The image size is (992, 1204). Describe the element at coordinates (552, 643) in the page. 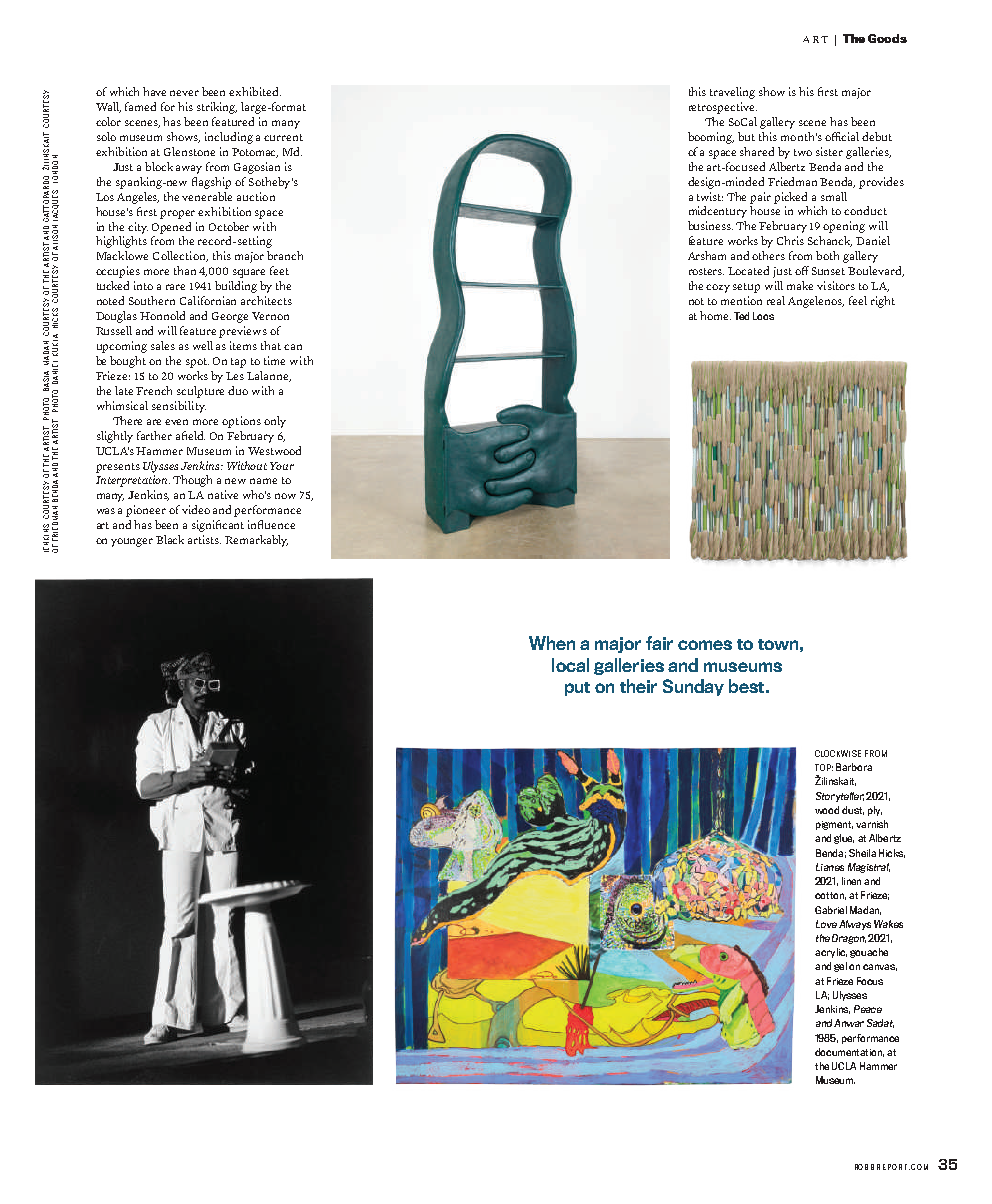

I see `When` at that location.
